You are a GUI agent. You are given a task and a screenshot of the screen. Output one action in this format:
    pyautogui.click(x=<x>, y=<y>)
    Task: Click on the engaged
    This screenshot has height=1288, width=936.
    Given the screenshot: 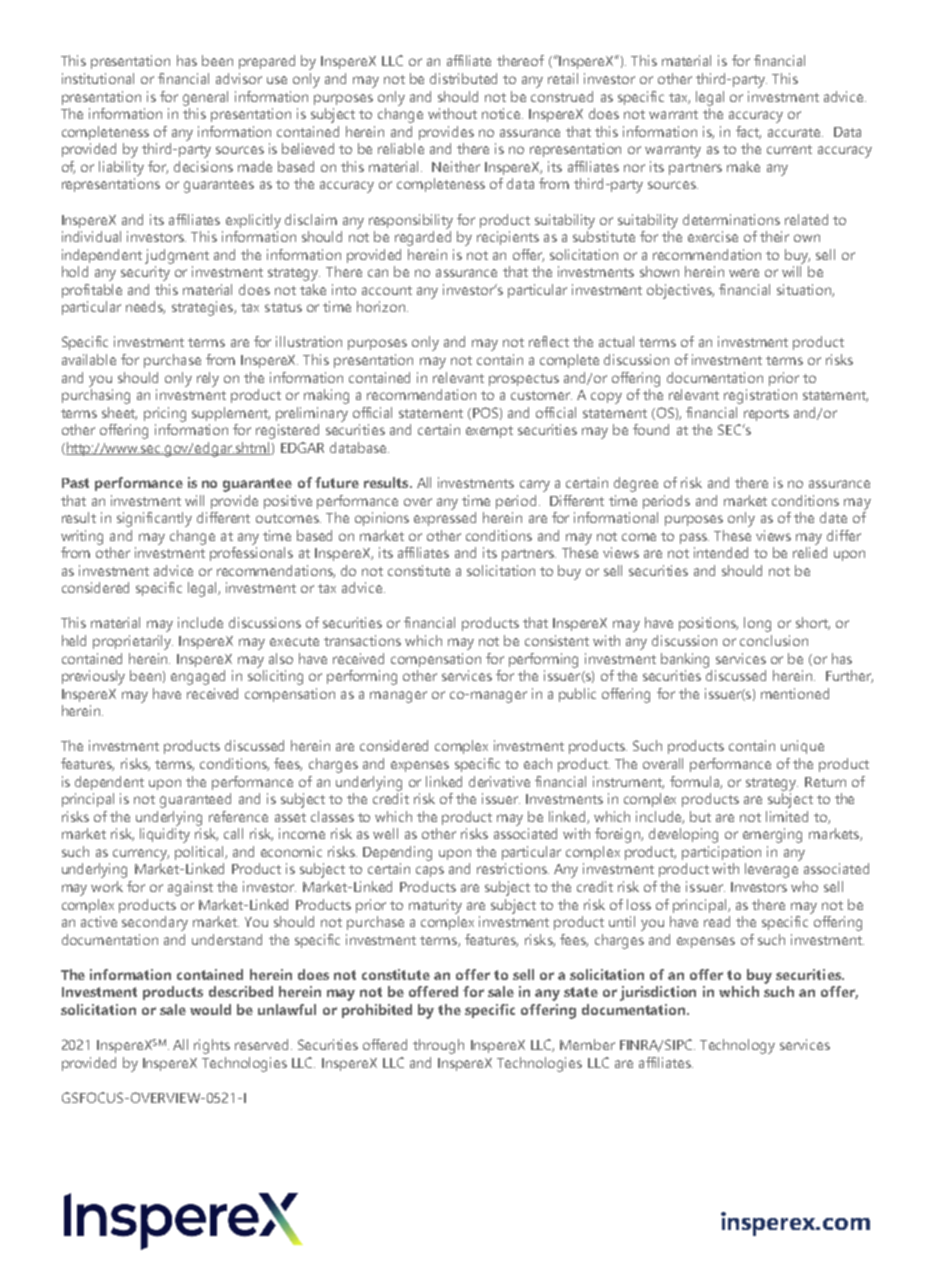 What is the action you would take?
    pyautogui.click(x=198, y=677)
